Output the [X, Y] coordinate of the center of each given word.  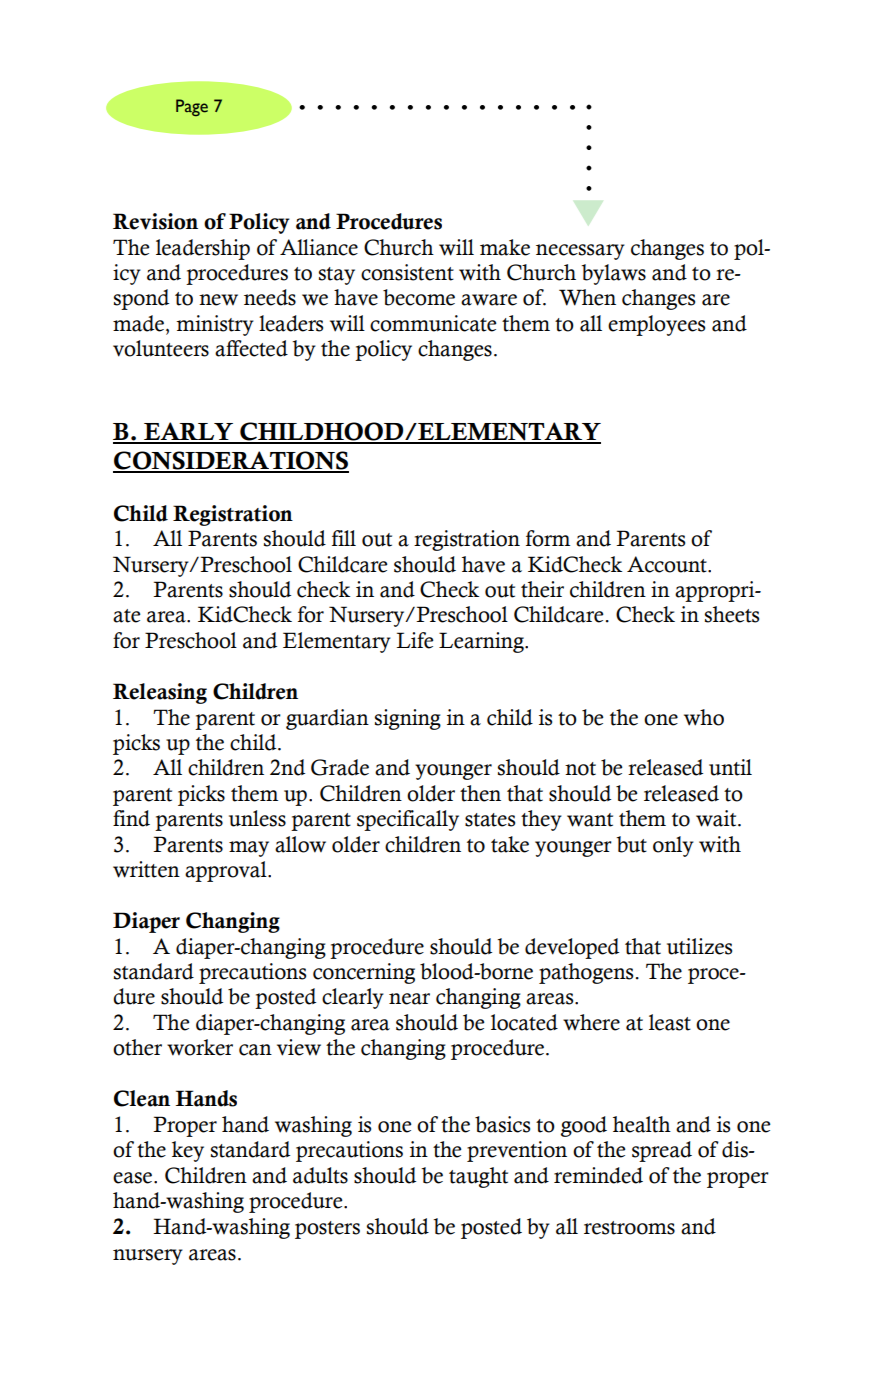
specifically [408, 820]
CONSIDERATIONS [231, 461]
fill [344, 538]
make [505, 247]
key [188, 1151]
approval [227, 871]
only [673, 846]
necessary [580, 252]
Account [668, 564]
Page [192, 107]
